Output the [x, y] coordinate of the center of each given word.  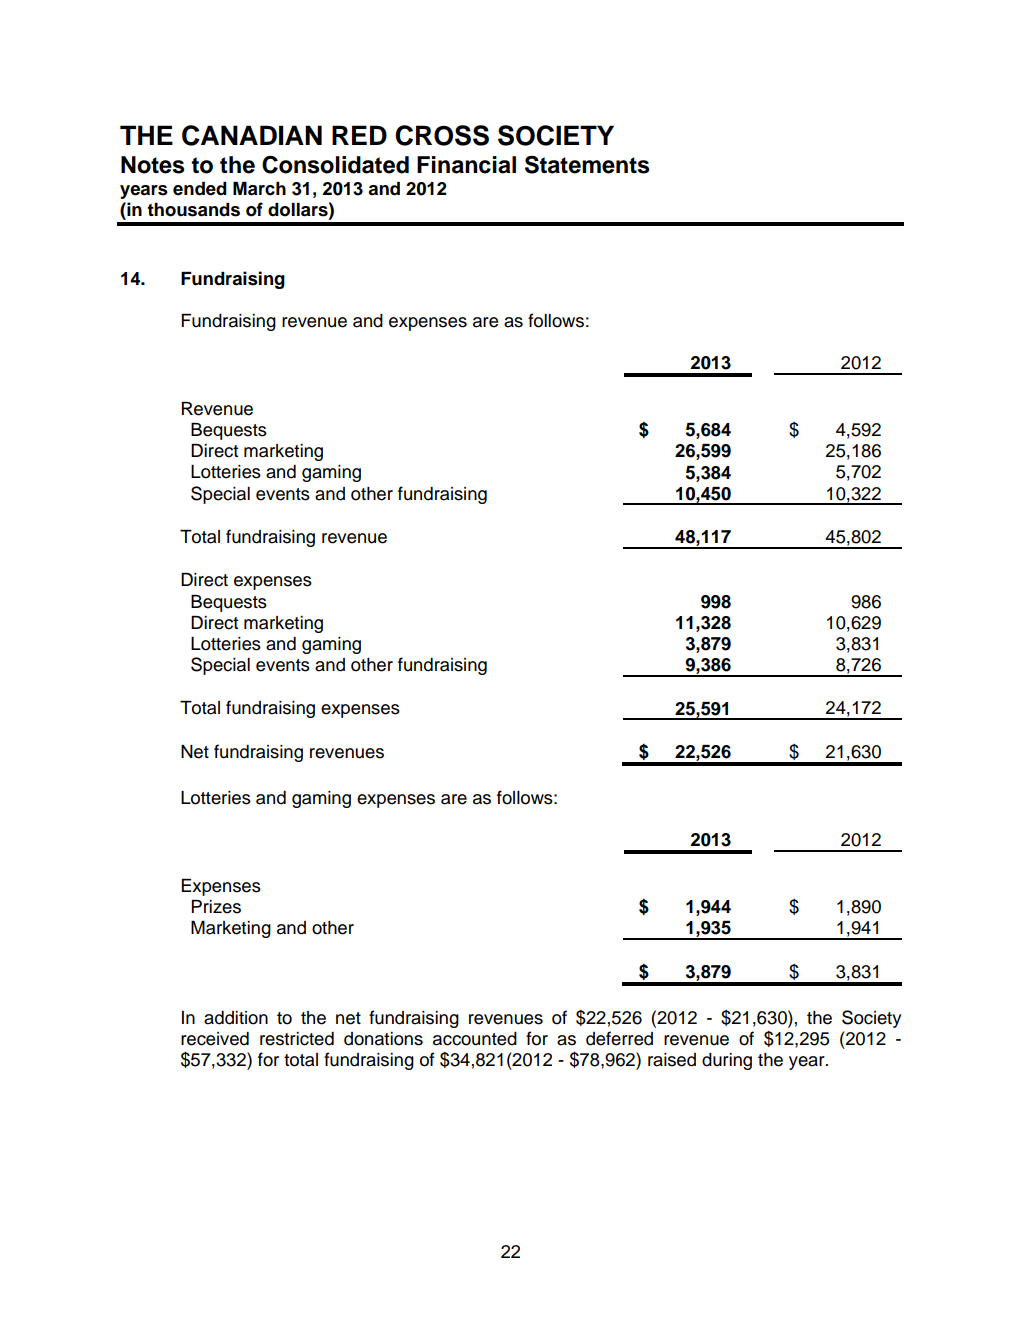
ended [200, 189]
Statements [587, 164]
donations [383, 1039]
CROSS [442, 135]
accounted [475, 1039]
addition [236, 1018]
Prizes [216, 907]
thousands [193, 210]
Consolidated [335, 165]
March [259, 189]
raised [672, 1060]
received [215, 1039]
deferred [619, 1038]
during [727, 1061]
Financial [466, 165]
